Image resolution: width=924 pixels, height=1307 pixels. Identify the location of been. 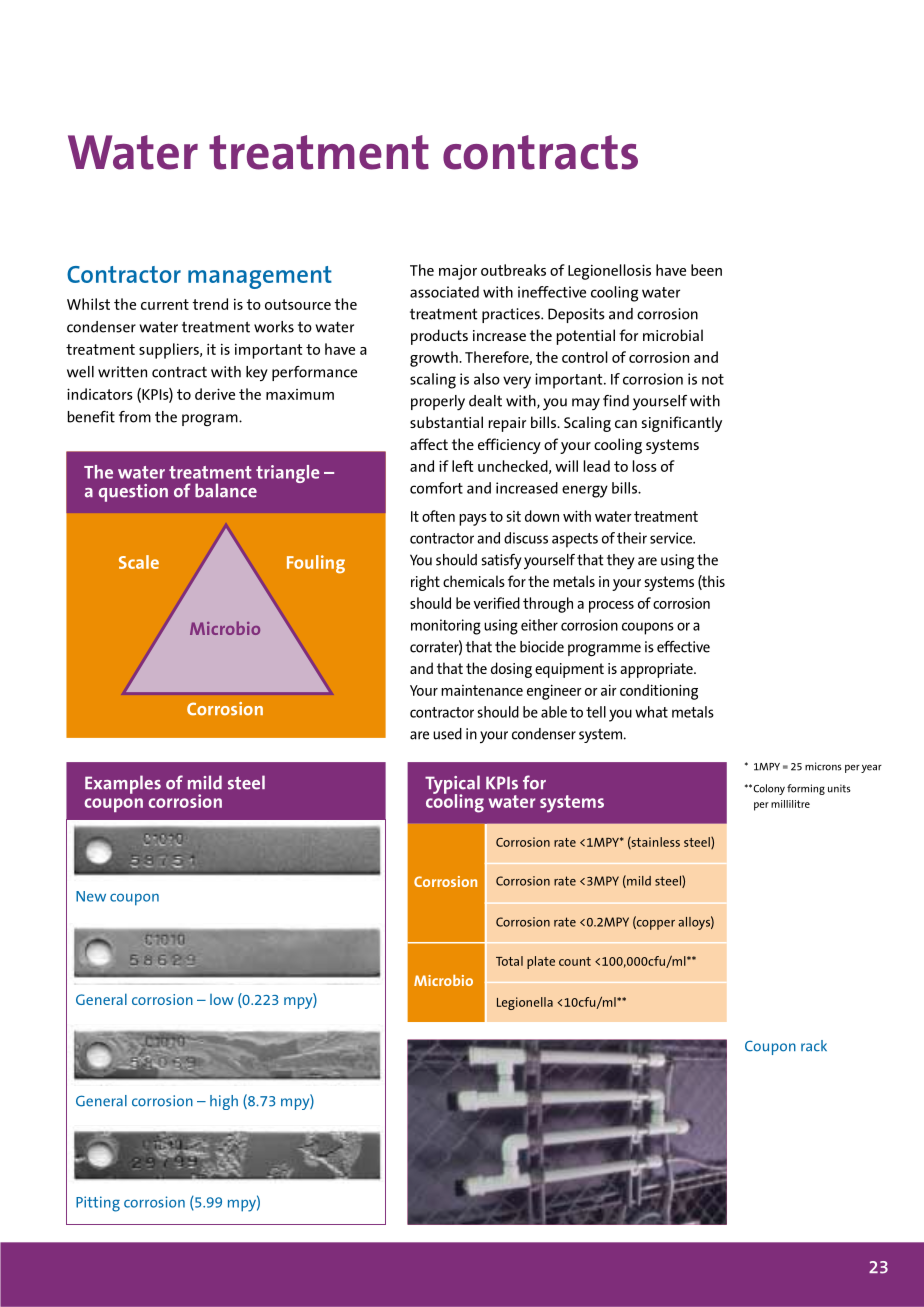
(706, 270).
